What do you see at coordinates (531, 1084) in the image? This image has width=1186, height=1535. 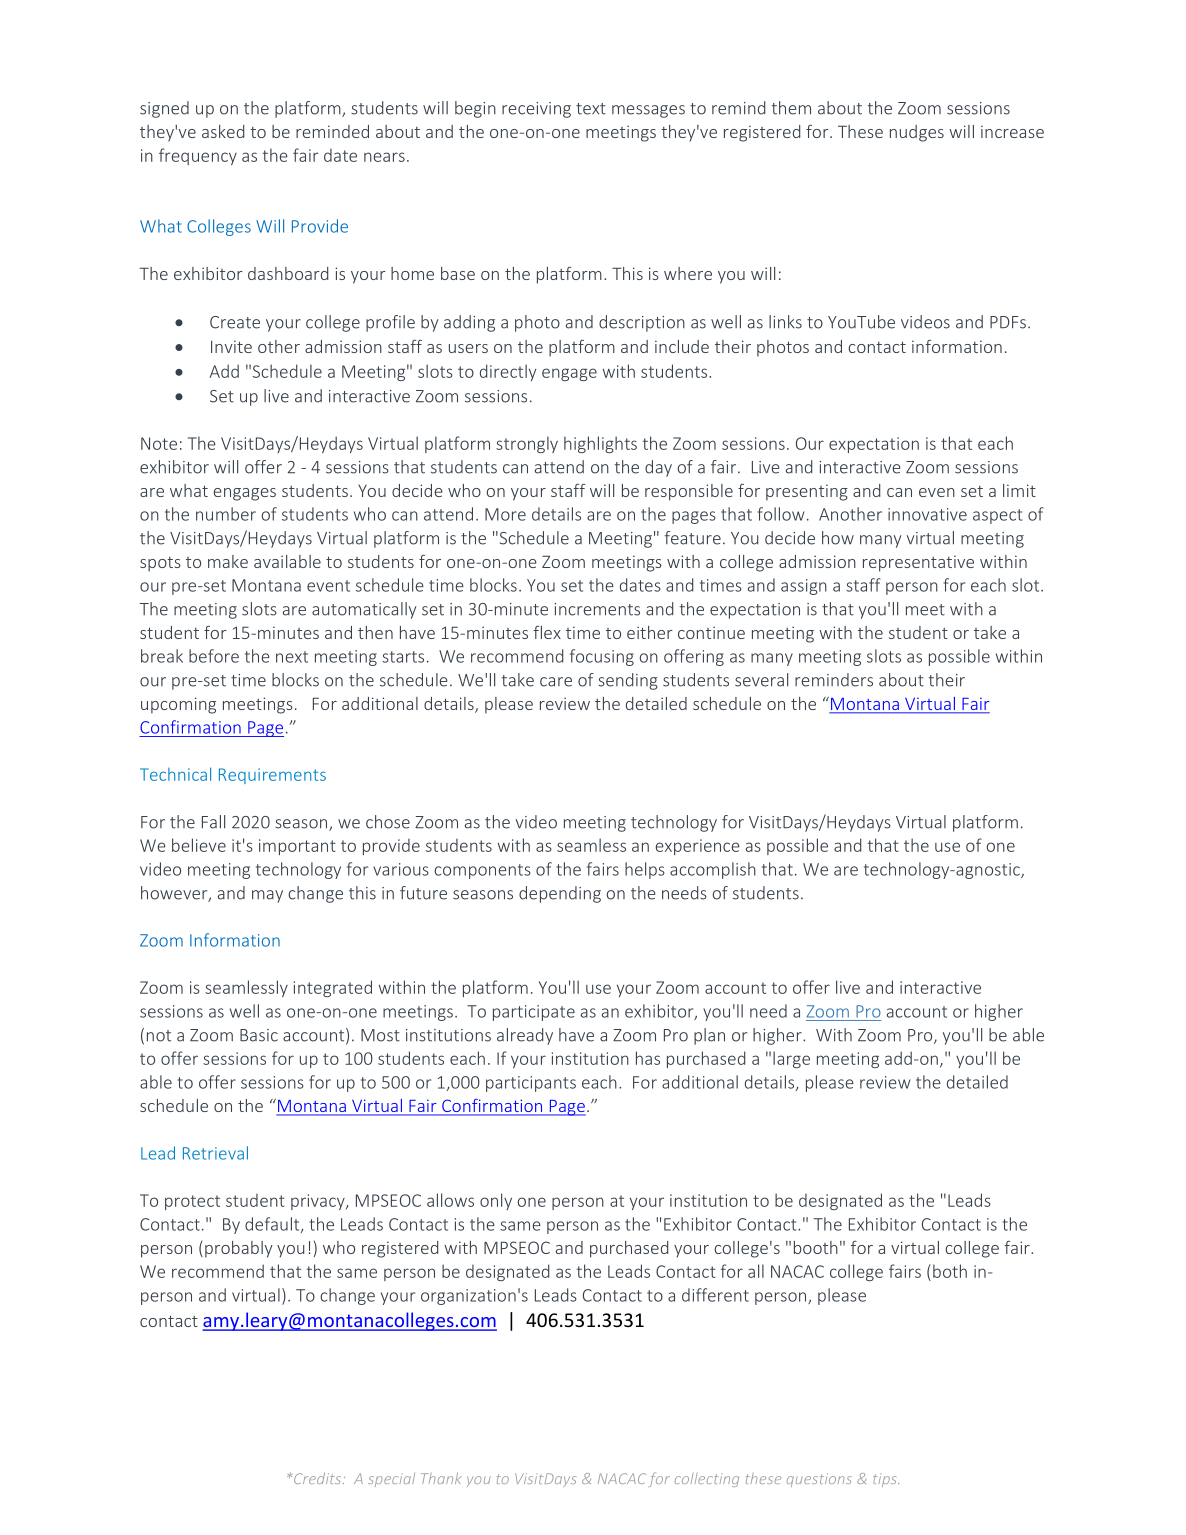 I see `participants` at bounding box center [531, 1084].
